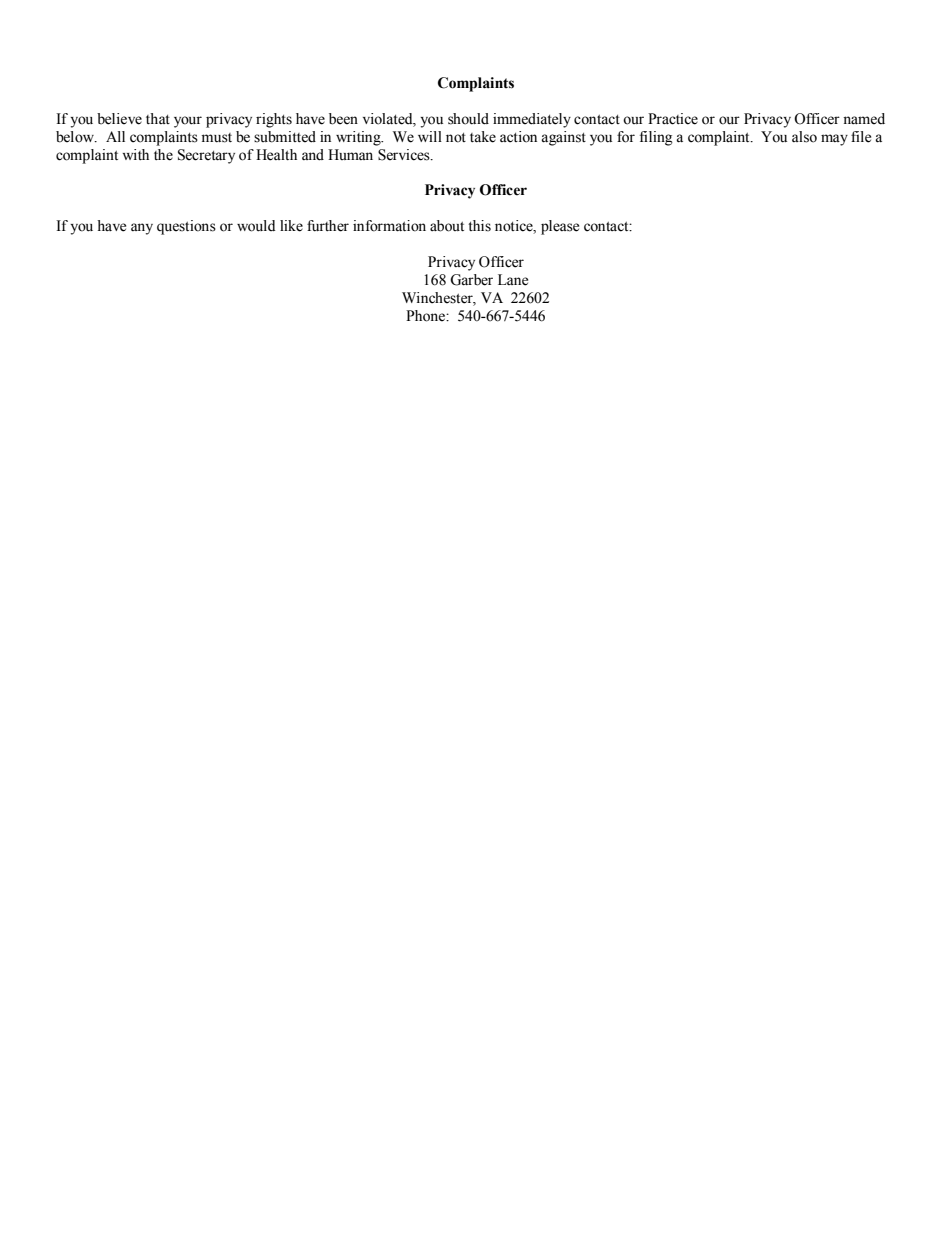  Describe the element at coordinates (135, 154) in the page. I see `with` at that location.
